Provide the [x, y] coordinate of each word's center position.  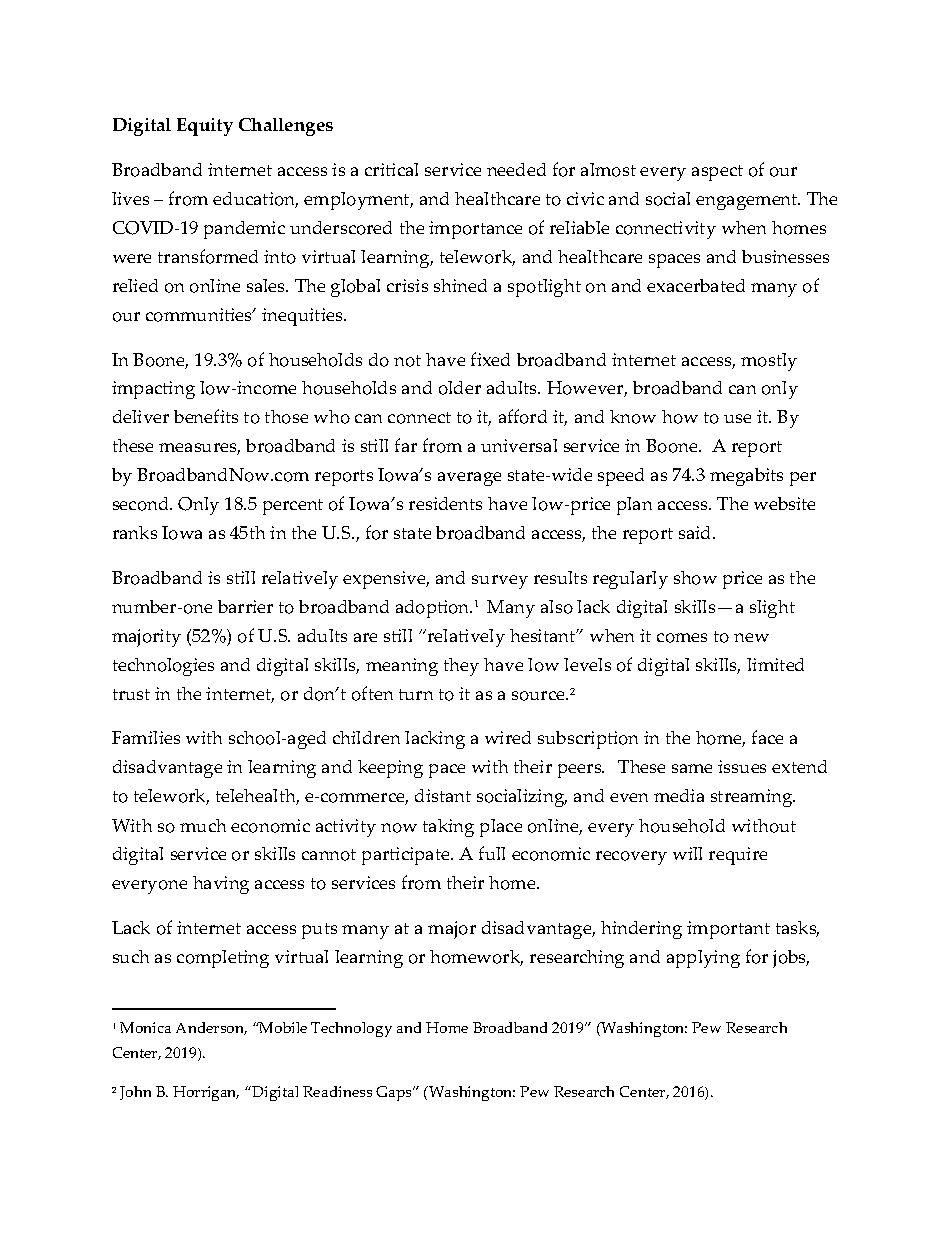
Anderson [211, 1028]
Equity [205, 127]
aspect [717, 173]
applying [703, 959]
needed [516, 169]
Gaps [395, 1093]
